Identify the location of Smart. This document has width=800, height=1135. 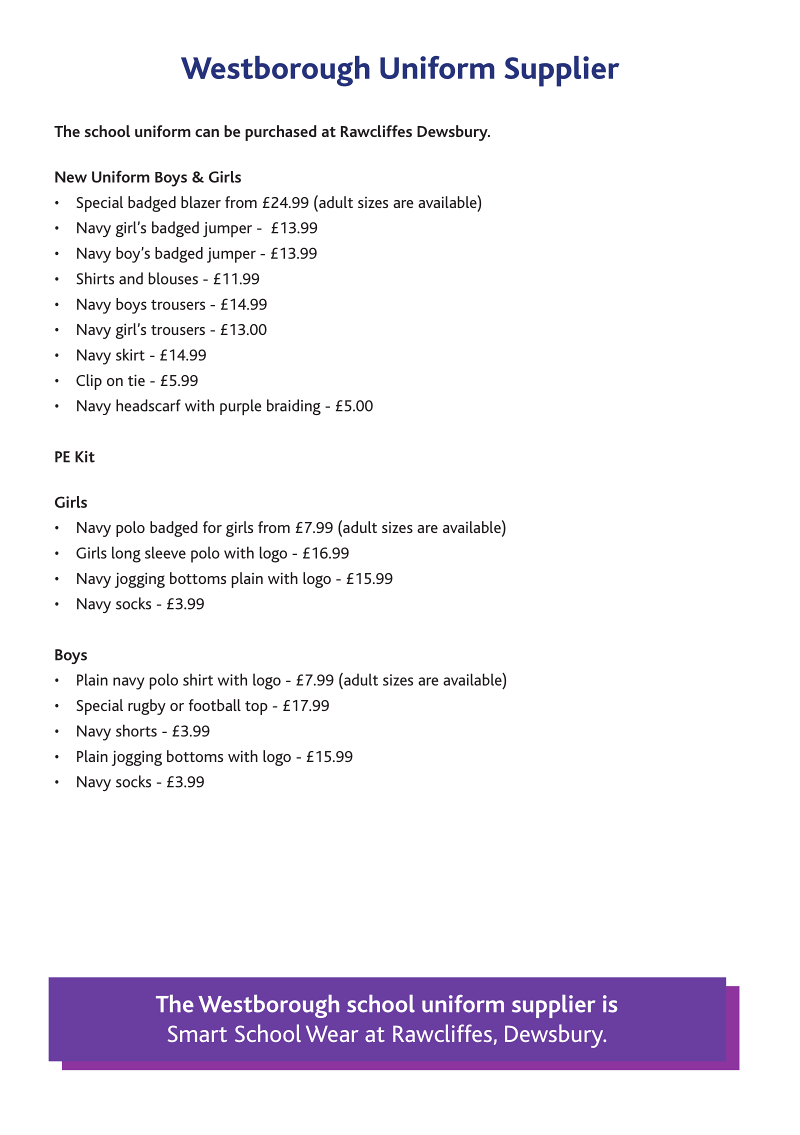
(197, 1033).
